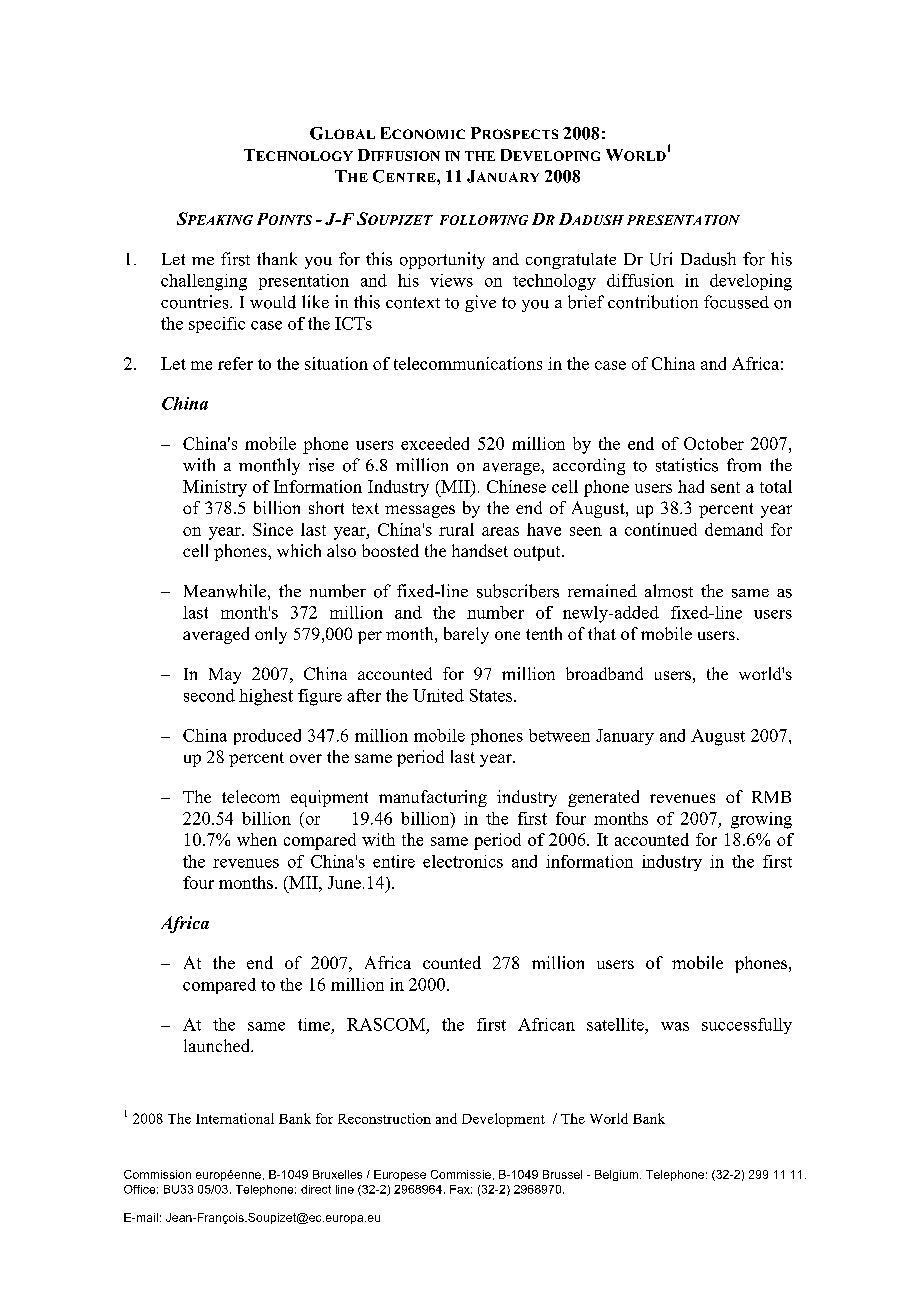  Describe the element at coordinates (433, 798) in the image. I see `manufacturing` at that location.
